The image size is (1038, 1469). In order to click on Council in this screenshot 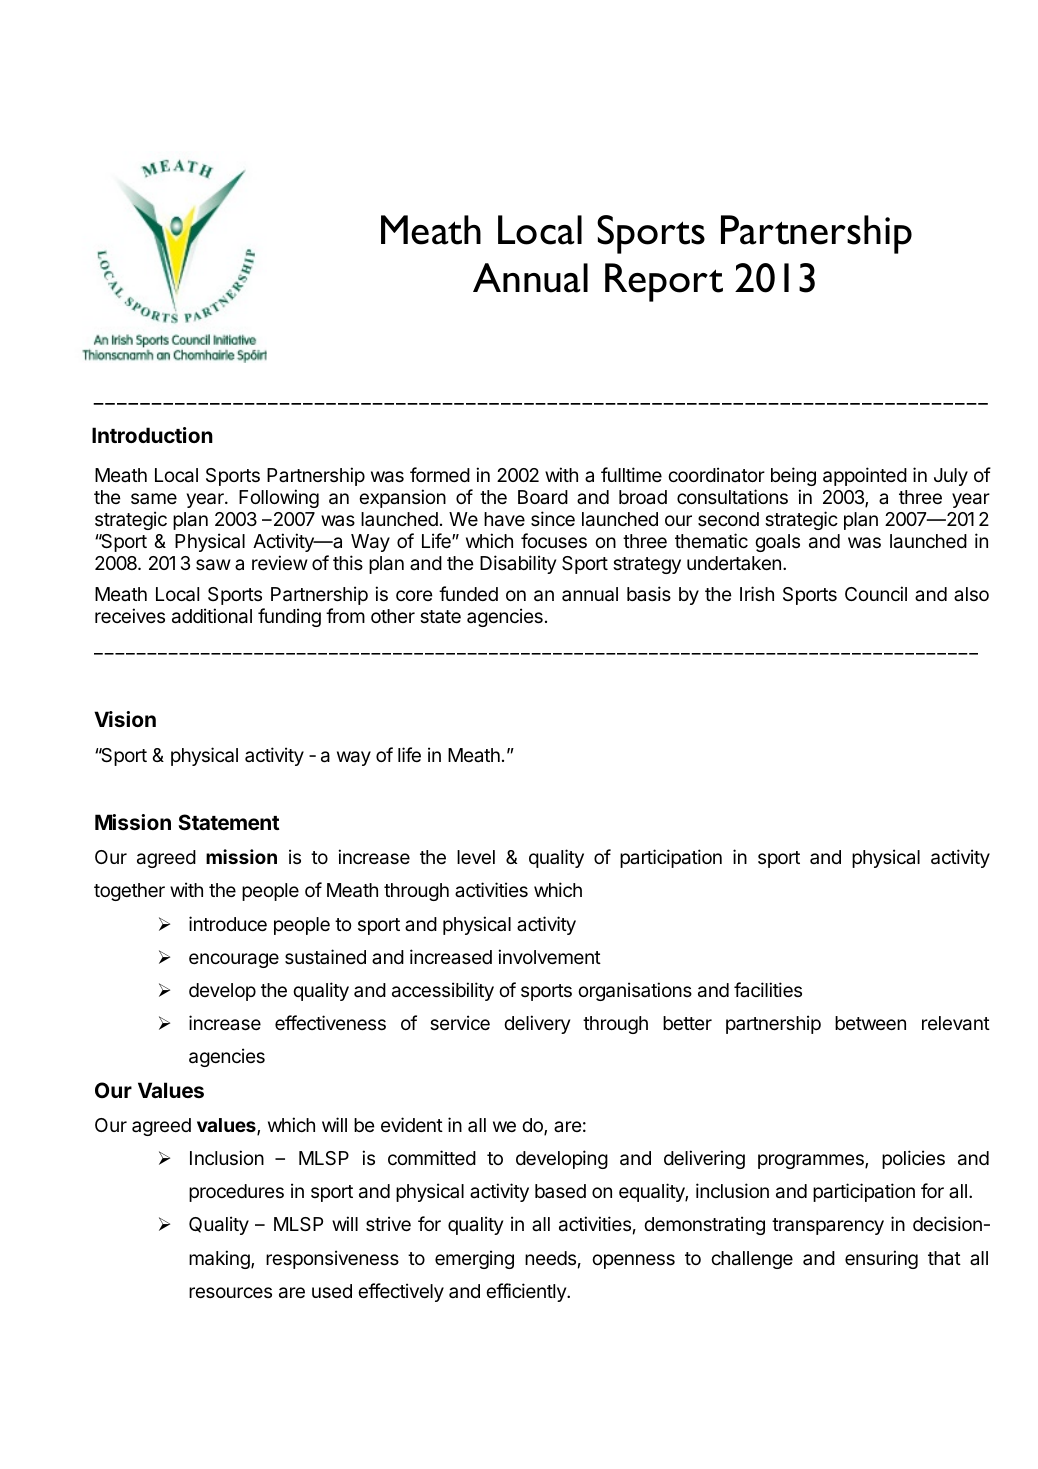, I will do `click(876, 593)`.
